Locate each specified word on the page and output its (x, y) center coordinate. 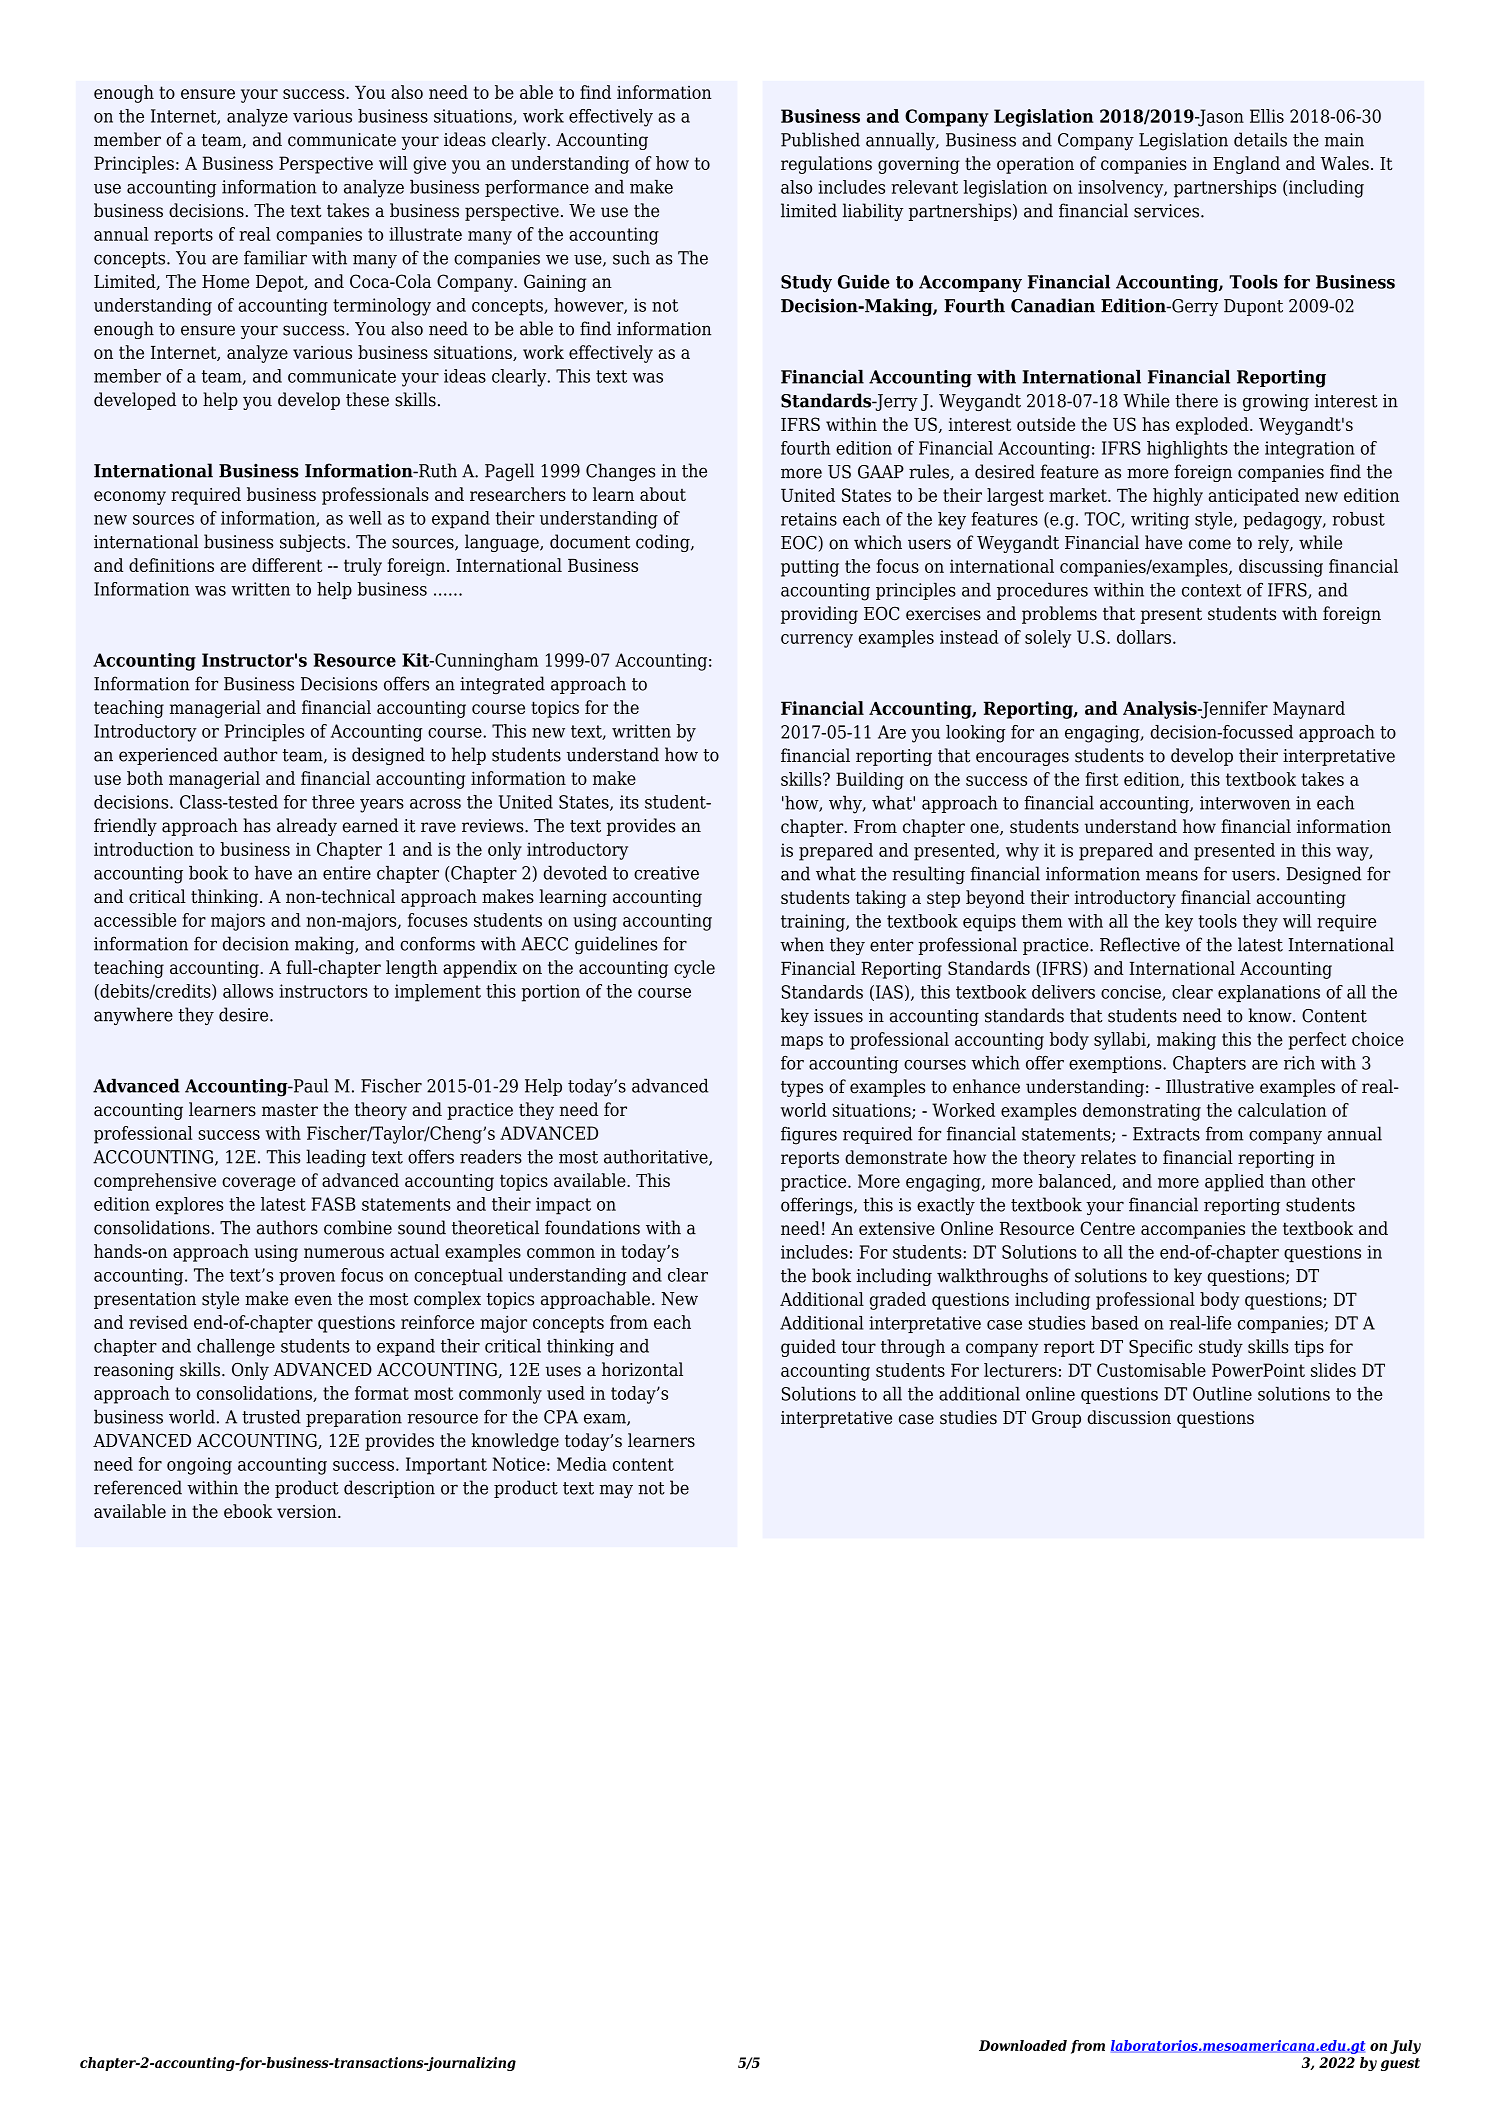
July (1405, 2047)
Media (582, 1464)
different (287, 565)
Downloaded (1023, 2045)
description (389, 1489)
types (802, 1089)
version (308, 1511)
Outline (1222, 1393)
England (1246, 165)
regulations (826, 165)
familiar (275, 257)
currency (817, 641)
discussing (1281, 568)
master (290, 1110)
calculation (1282, 1110)
